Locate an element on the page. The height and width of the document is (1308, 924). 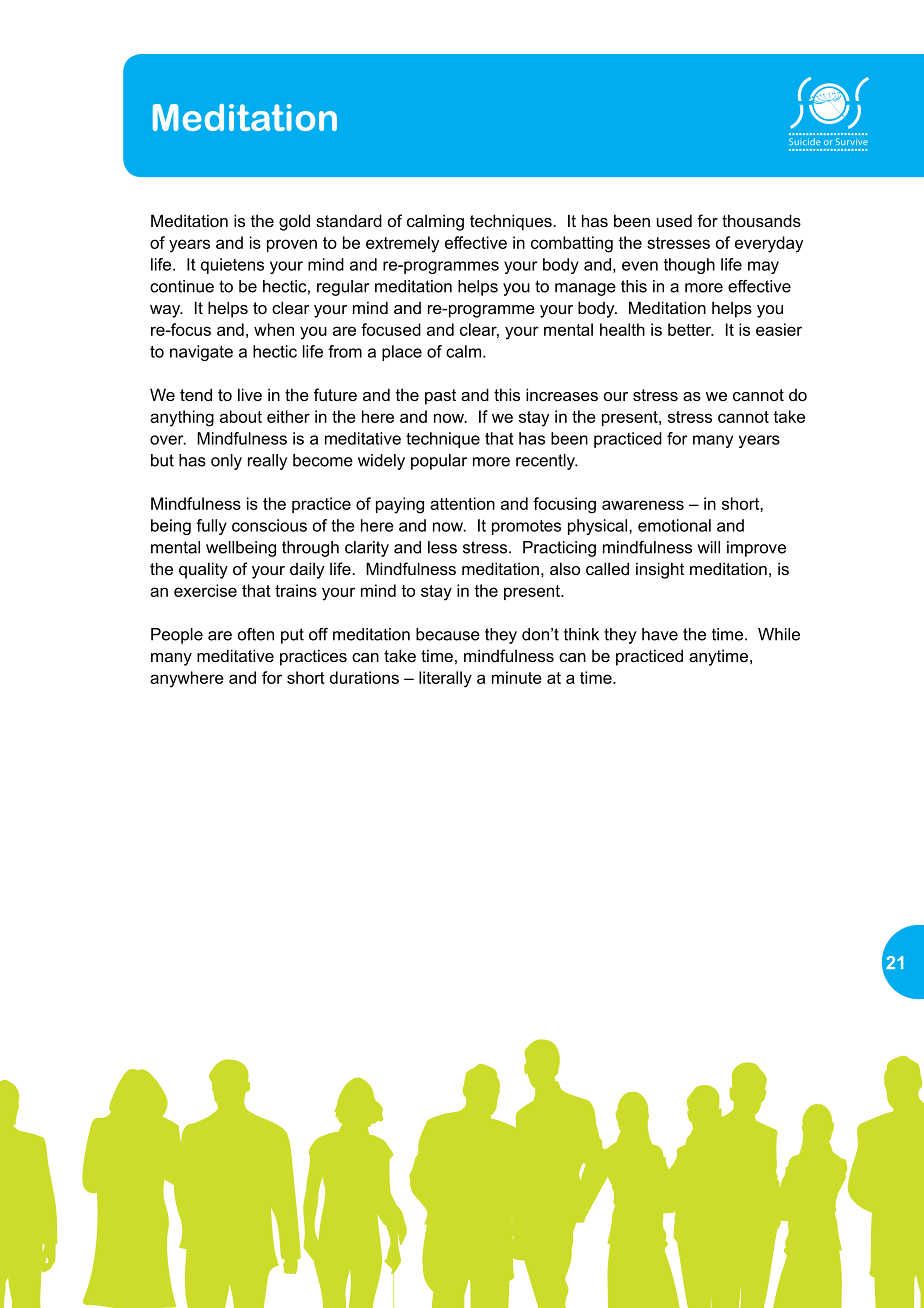
extremely is located at coordinates (402, 244).
